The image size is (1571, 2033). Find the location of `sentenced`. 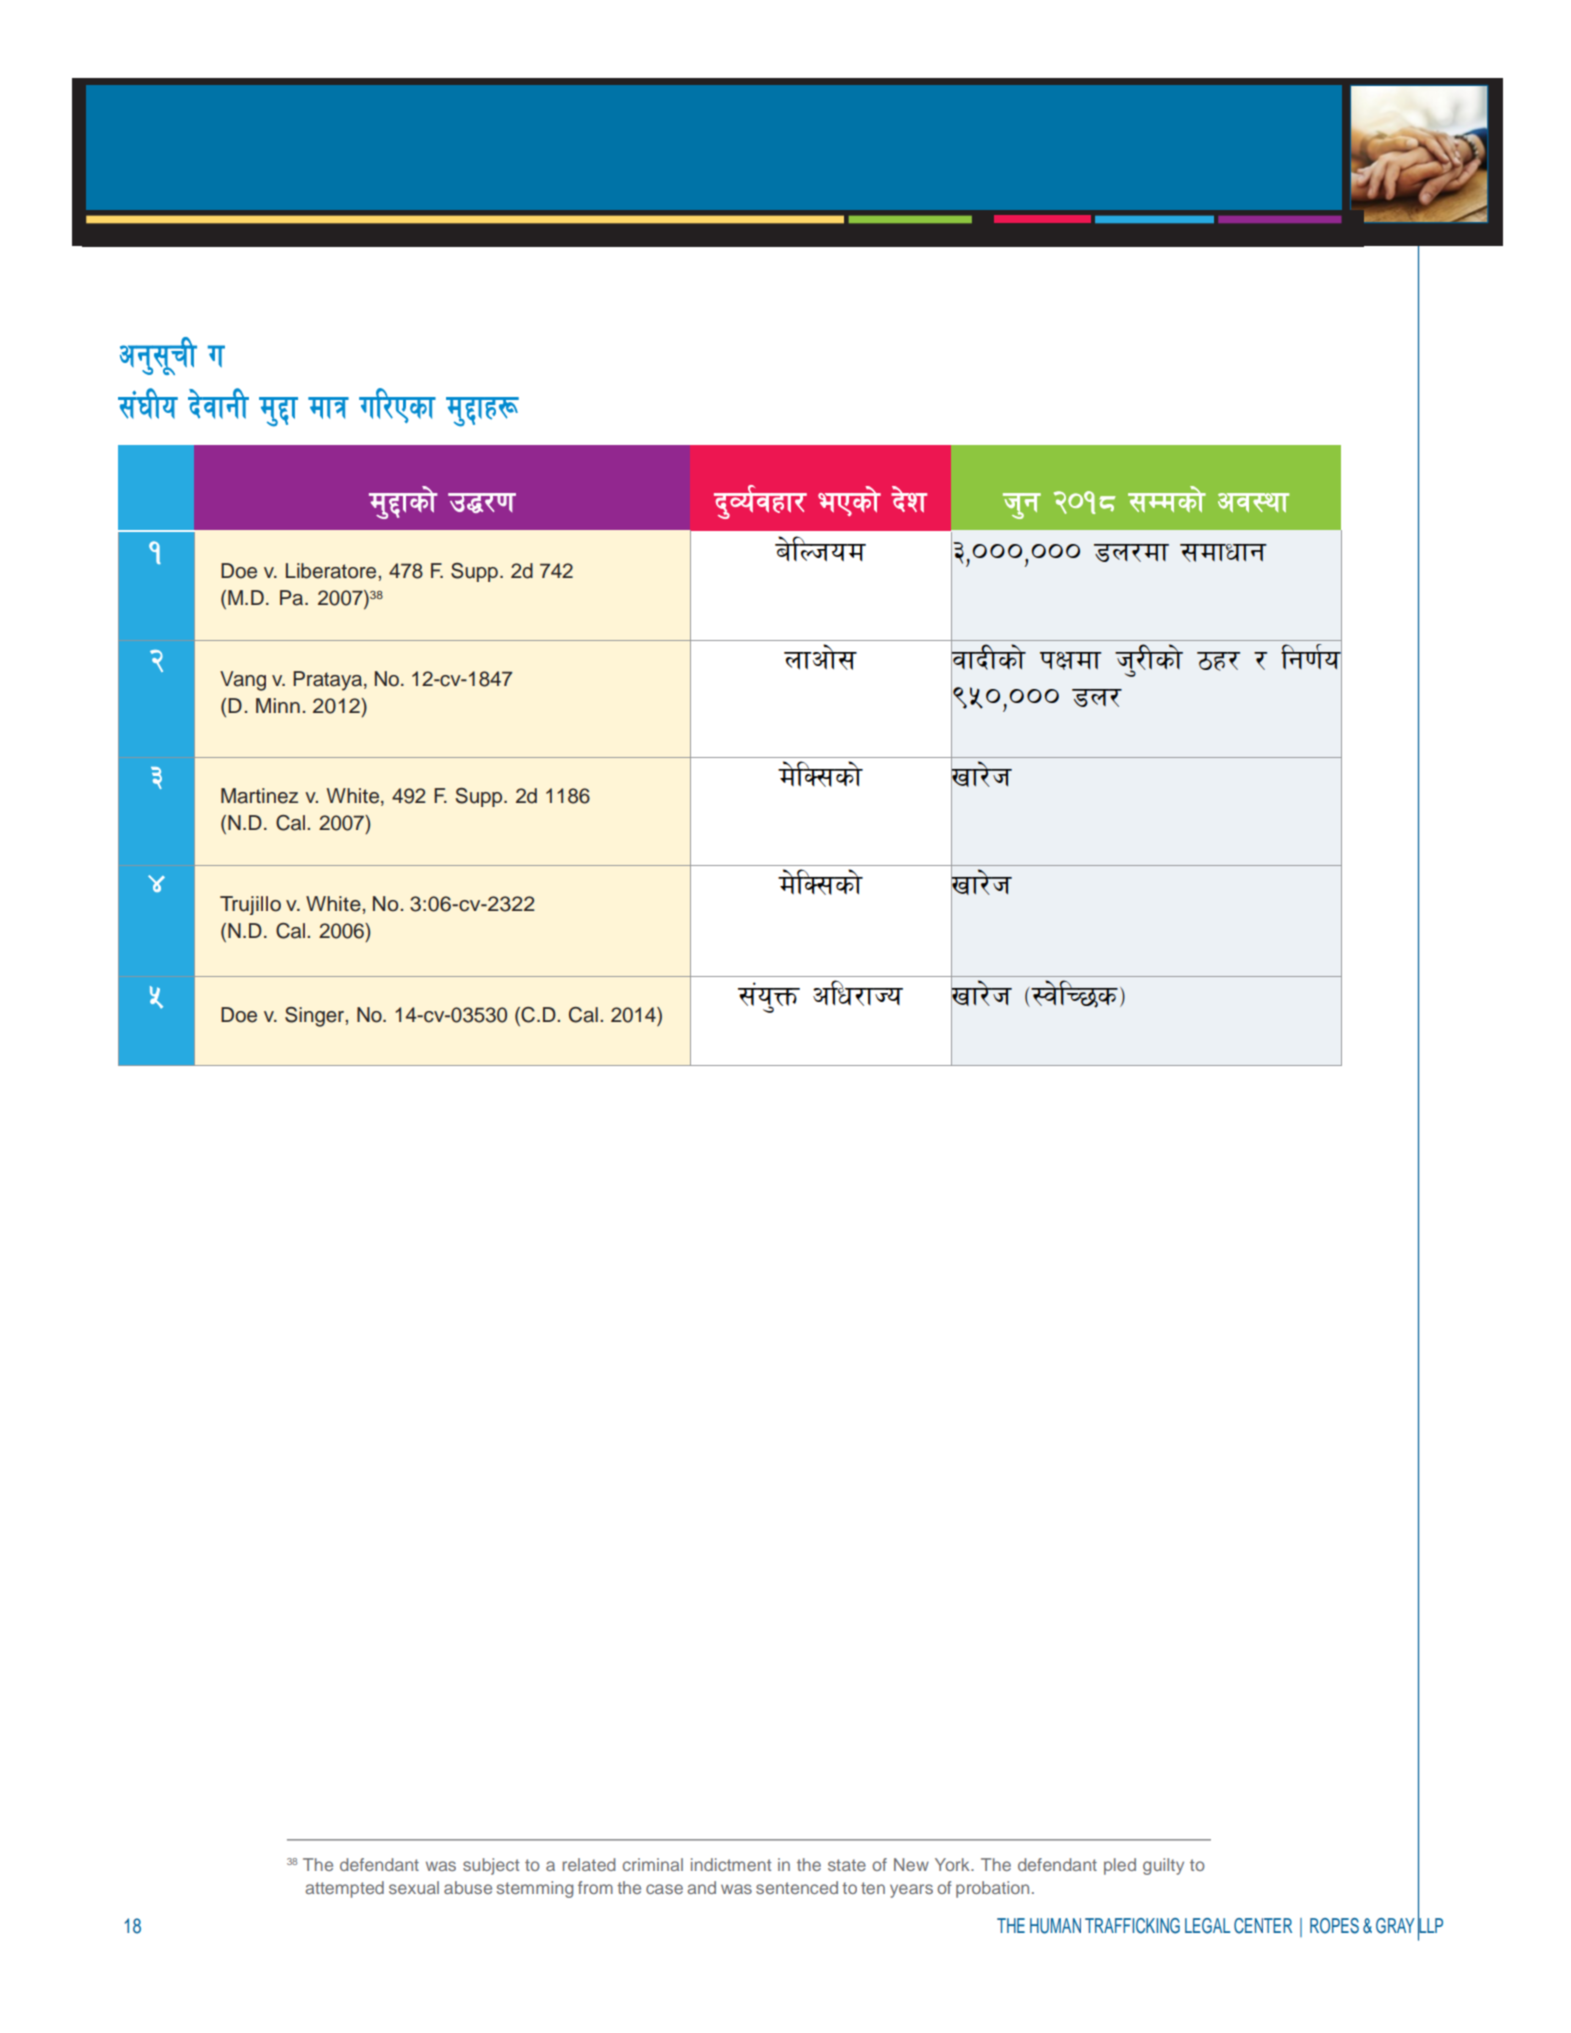

sentenced is located at coordinates (797, 1887).
